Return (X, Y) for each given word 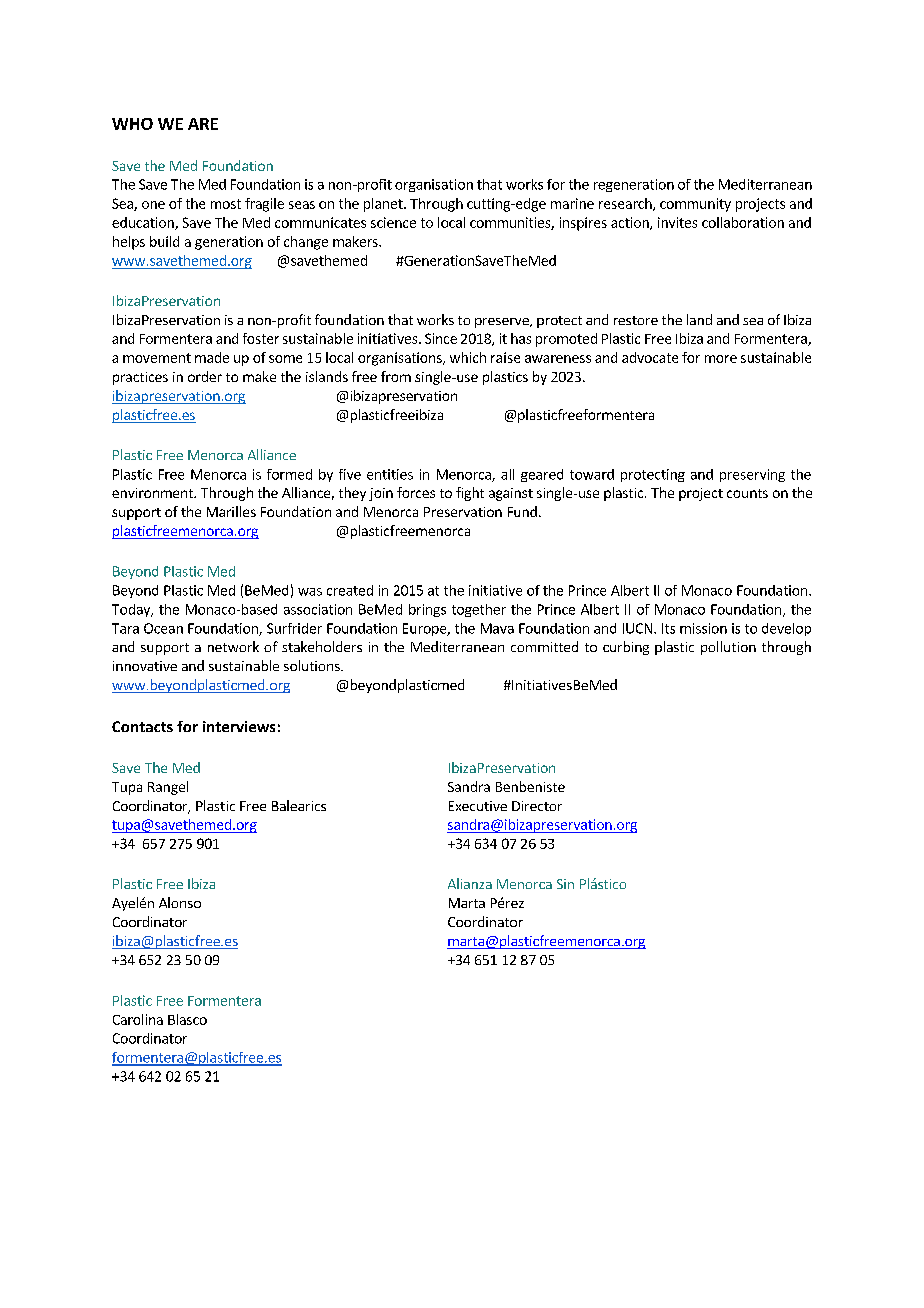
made (212, 357)
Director (537, 806)
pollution (728, 648)
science (393, 222)
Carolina (138, 1019)
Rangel (168, 788)
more (721, 359)
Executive (478, 806)
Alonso (180, 902)
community (695, 205)
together (479, 610)
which (468, 357)
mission (703, 628)
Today (132, 610)
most (226, 204)
